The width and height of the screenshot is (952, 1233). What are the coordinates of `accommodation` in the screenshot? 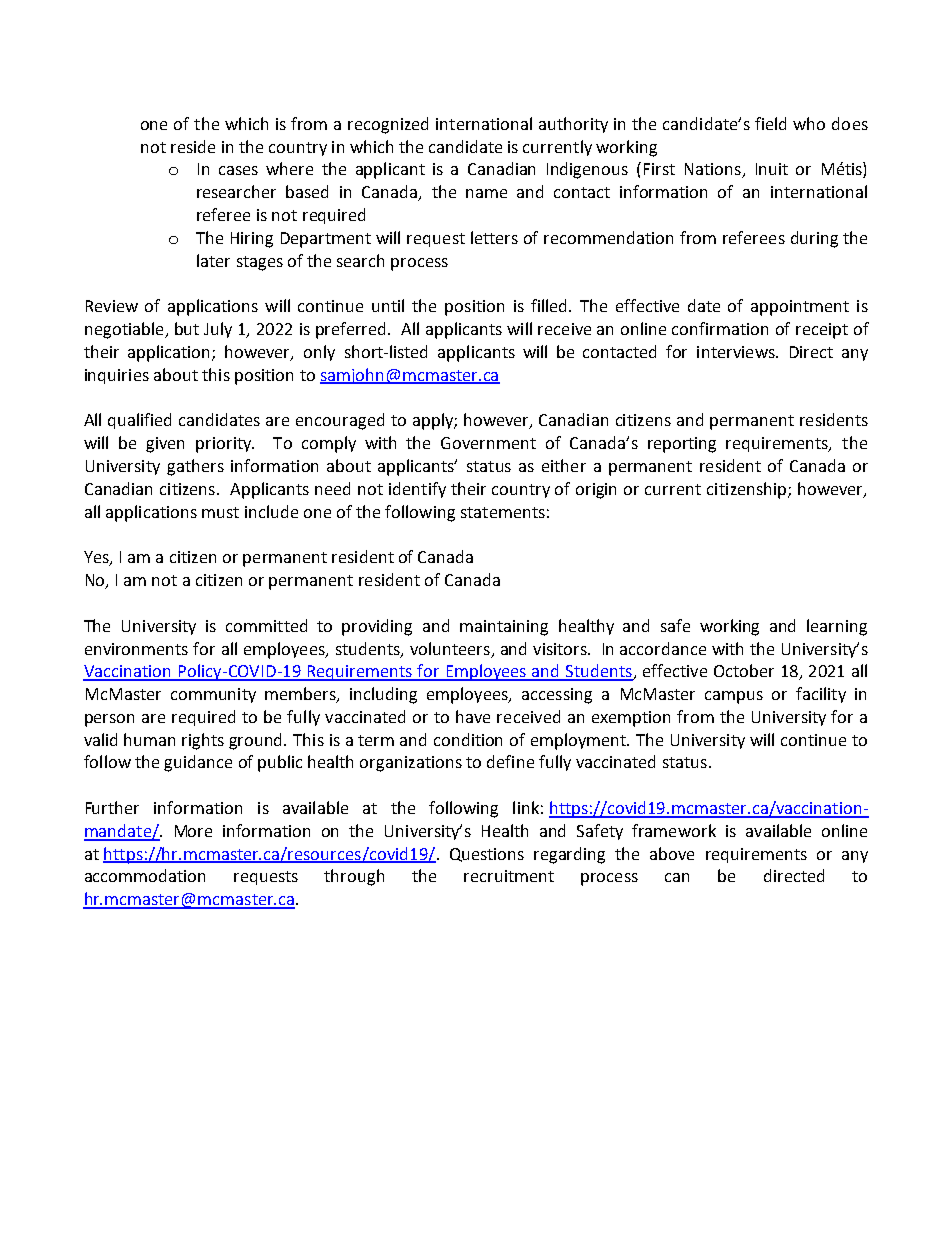 It's located at (145, 875).
